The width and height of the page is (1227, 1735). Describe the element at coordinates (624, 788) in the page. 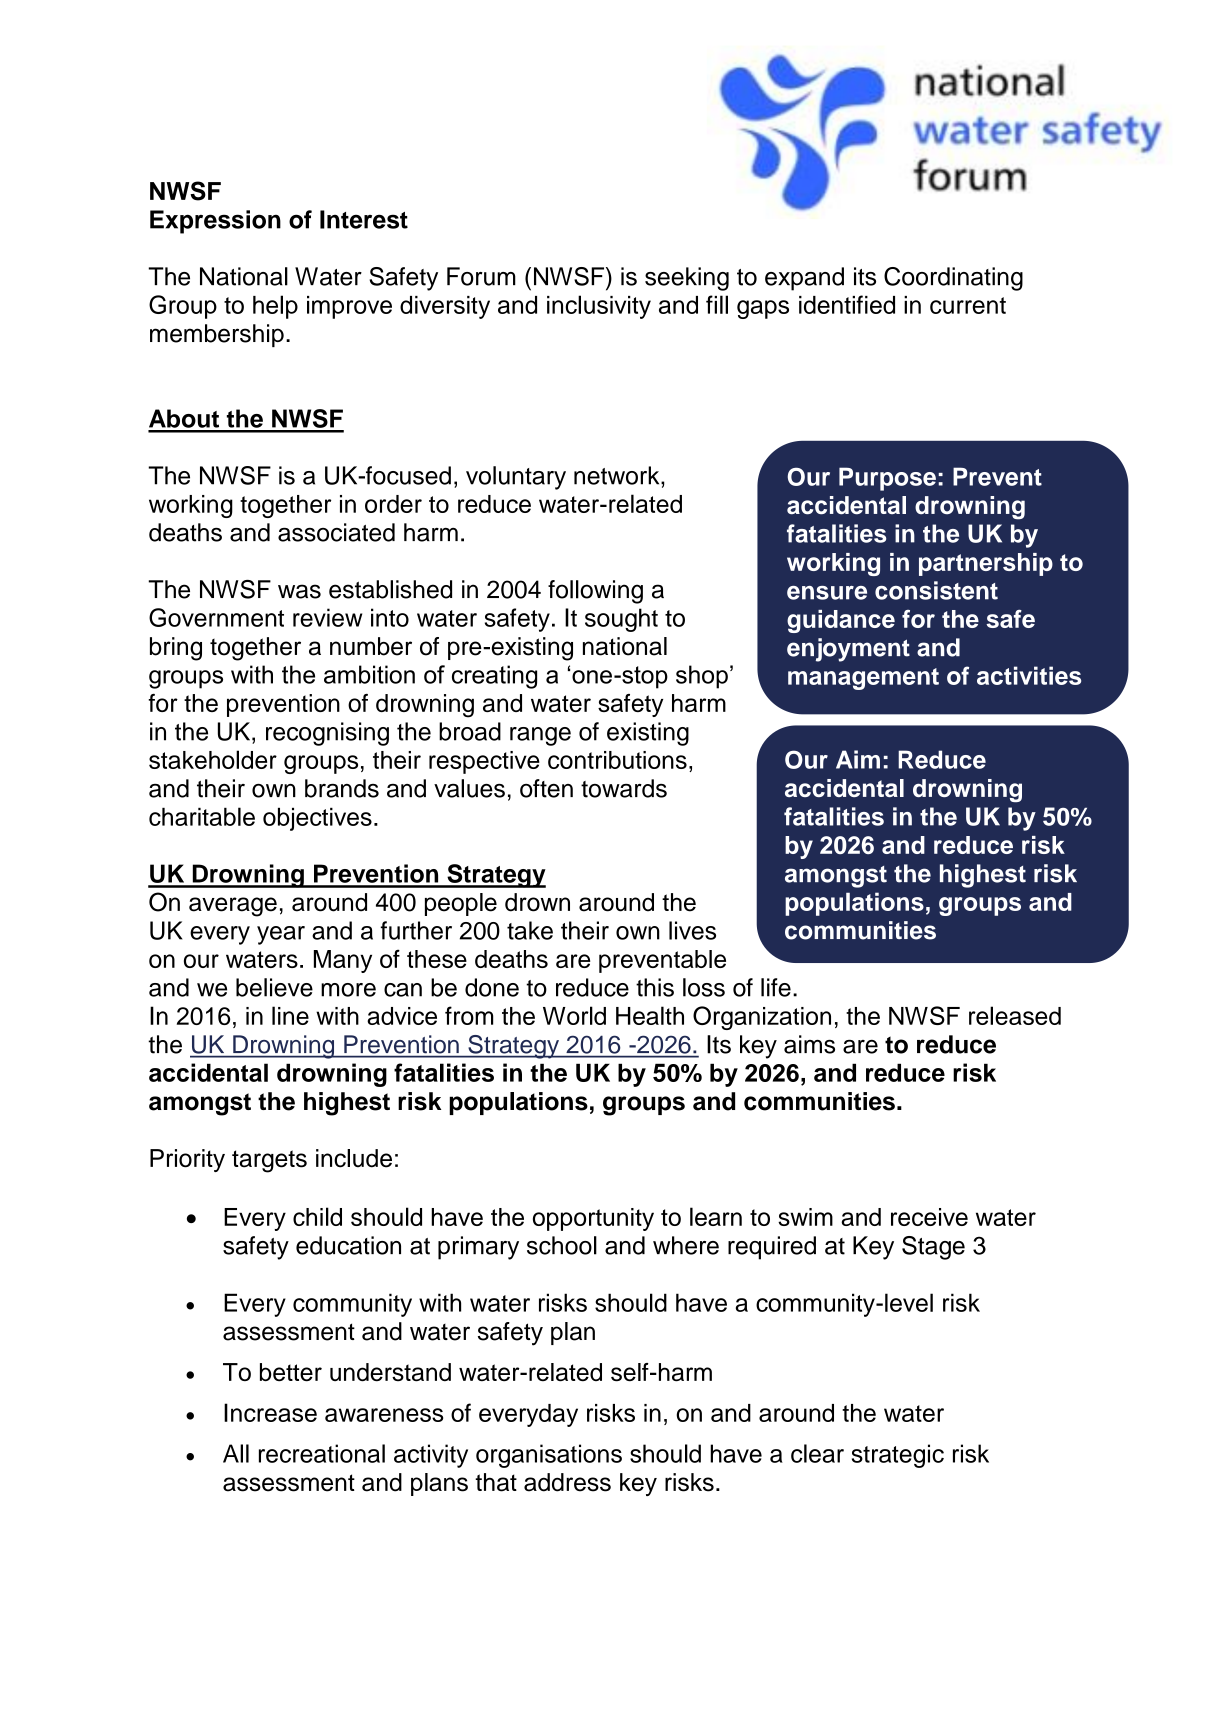

I see `towards` at that location.
